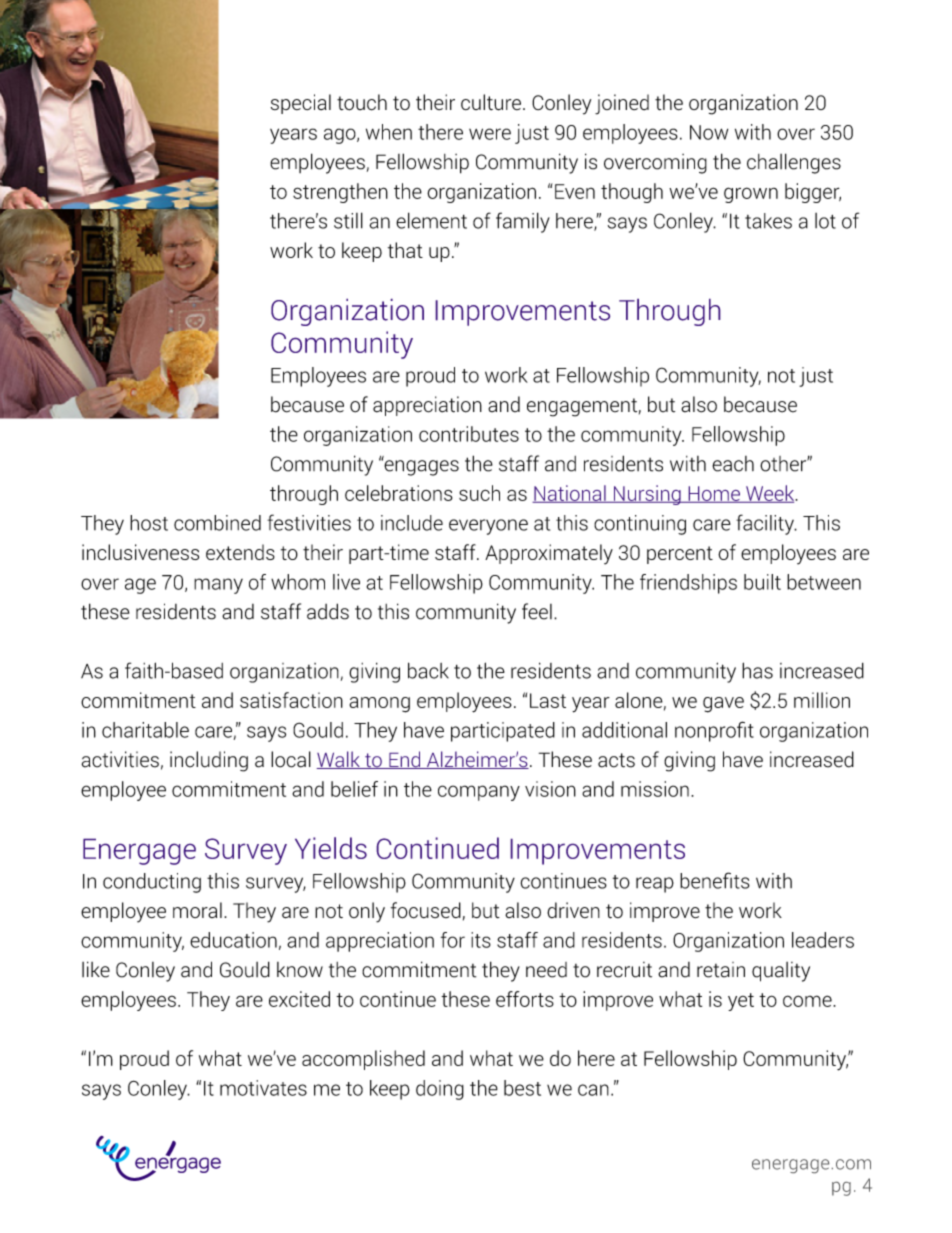  What do you see at coordinates (714, 731) in the screenshot?
I see `nonprofit` at bounding box center [714, 731].
